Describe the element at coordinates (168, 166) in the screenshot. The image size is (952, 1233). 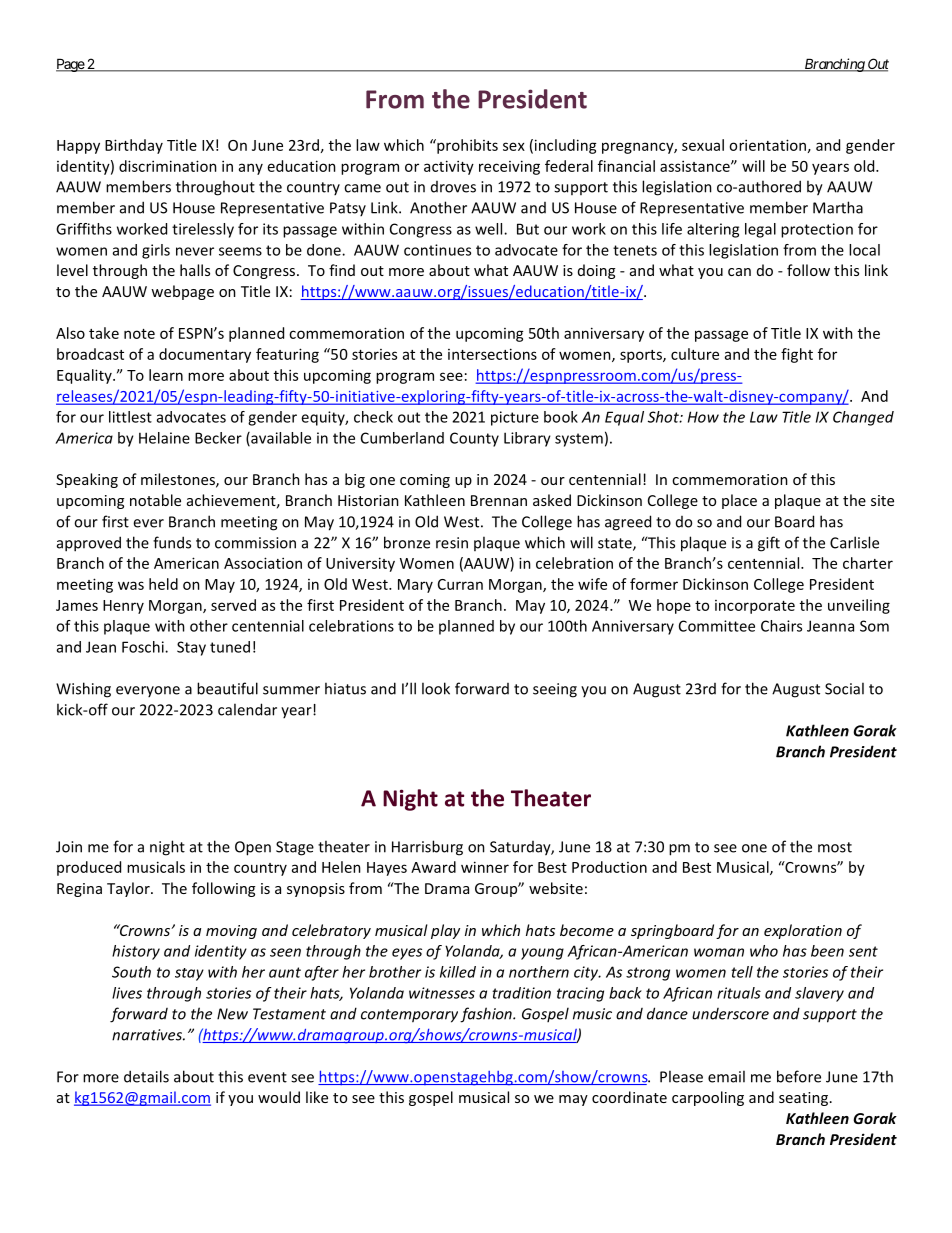
I see `discrimination` at that location.
